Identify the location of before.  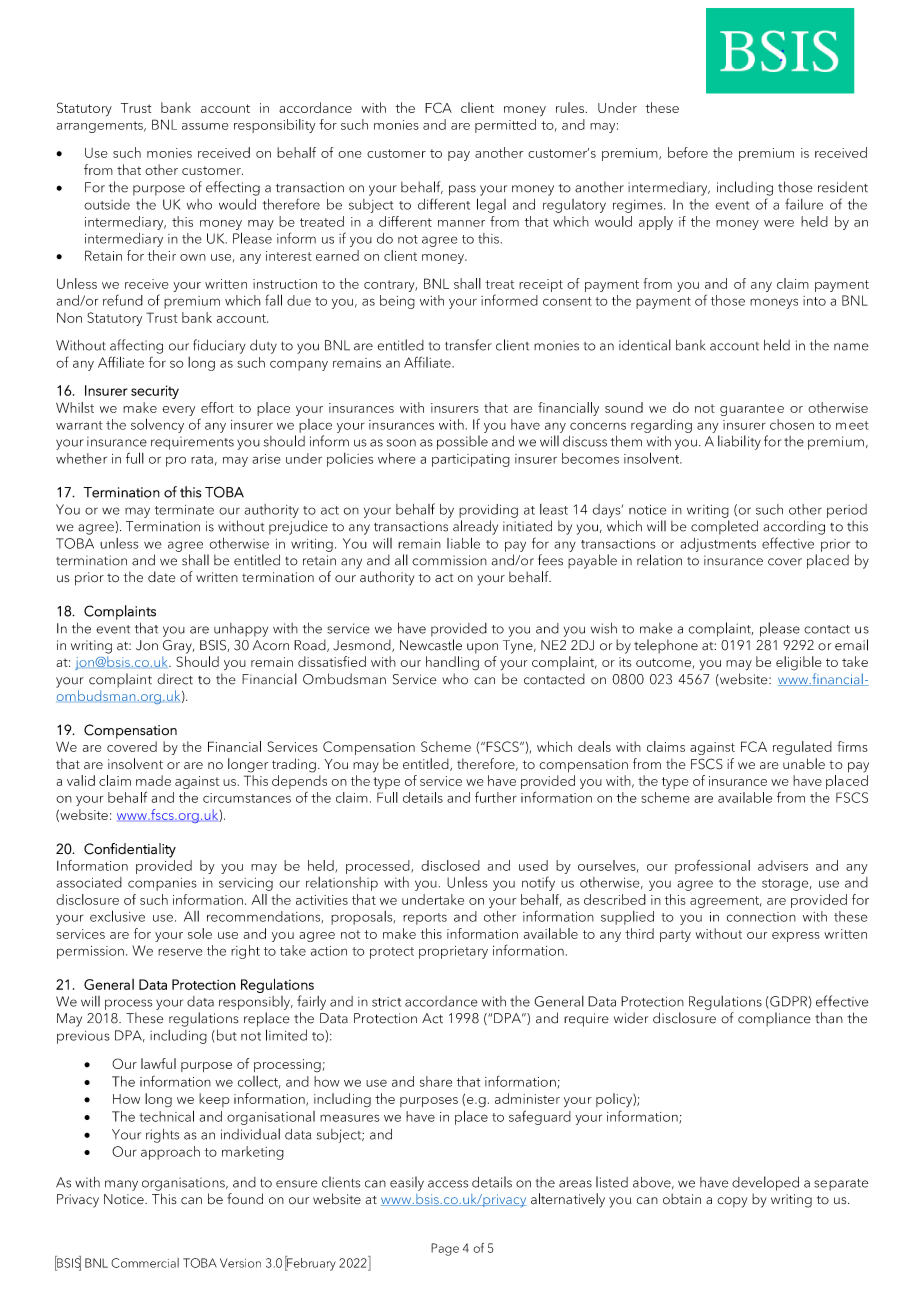
(688, 152).
